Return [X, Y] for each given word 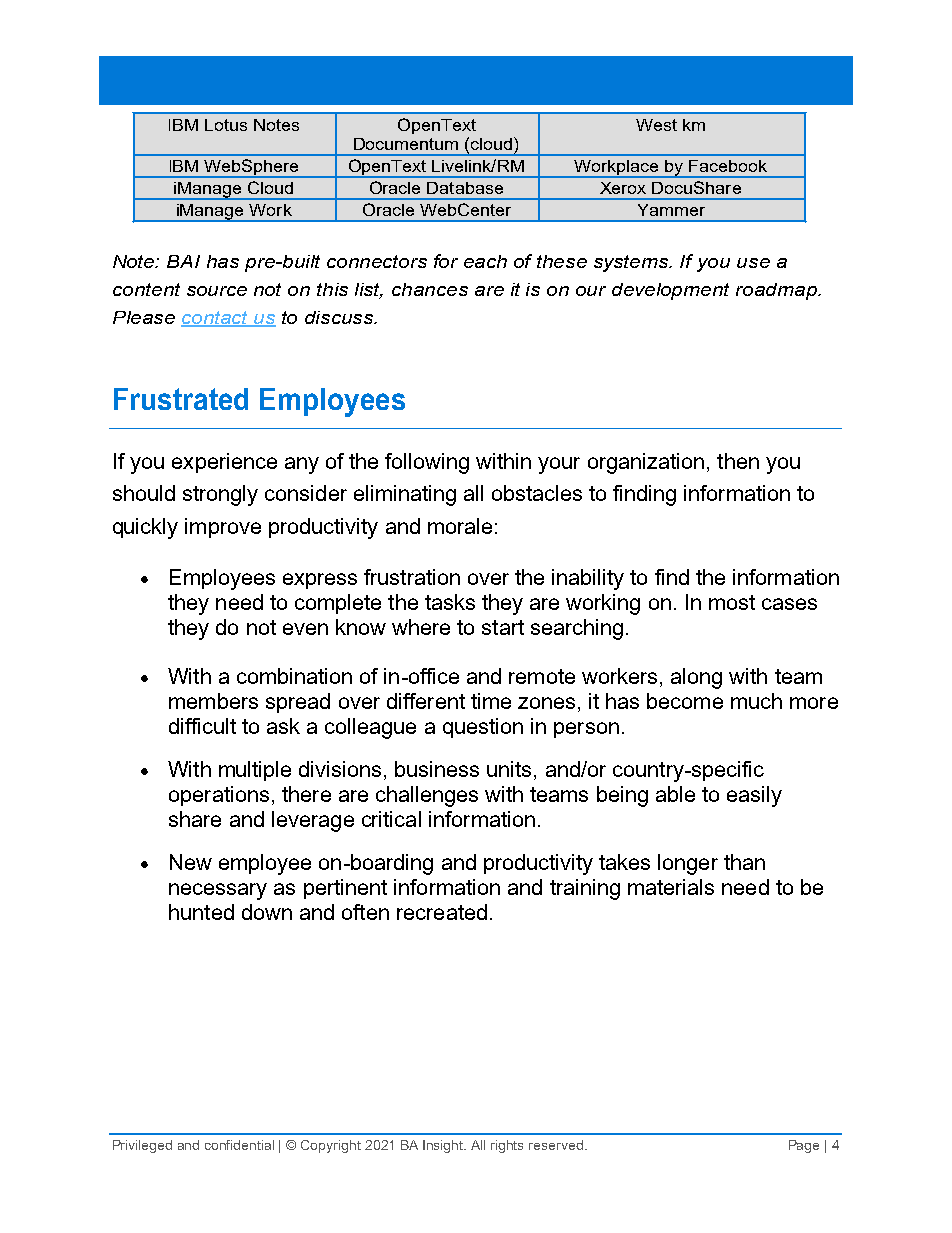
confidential [239, 1145]
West [656, 125]
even [305, 629]
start [503, 627]
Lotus [226, 125]
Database [465, 188]
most [732, 602]
